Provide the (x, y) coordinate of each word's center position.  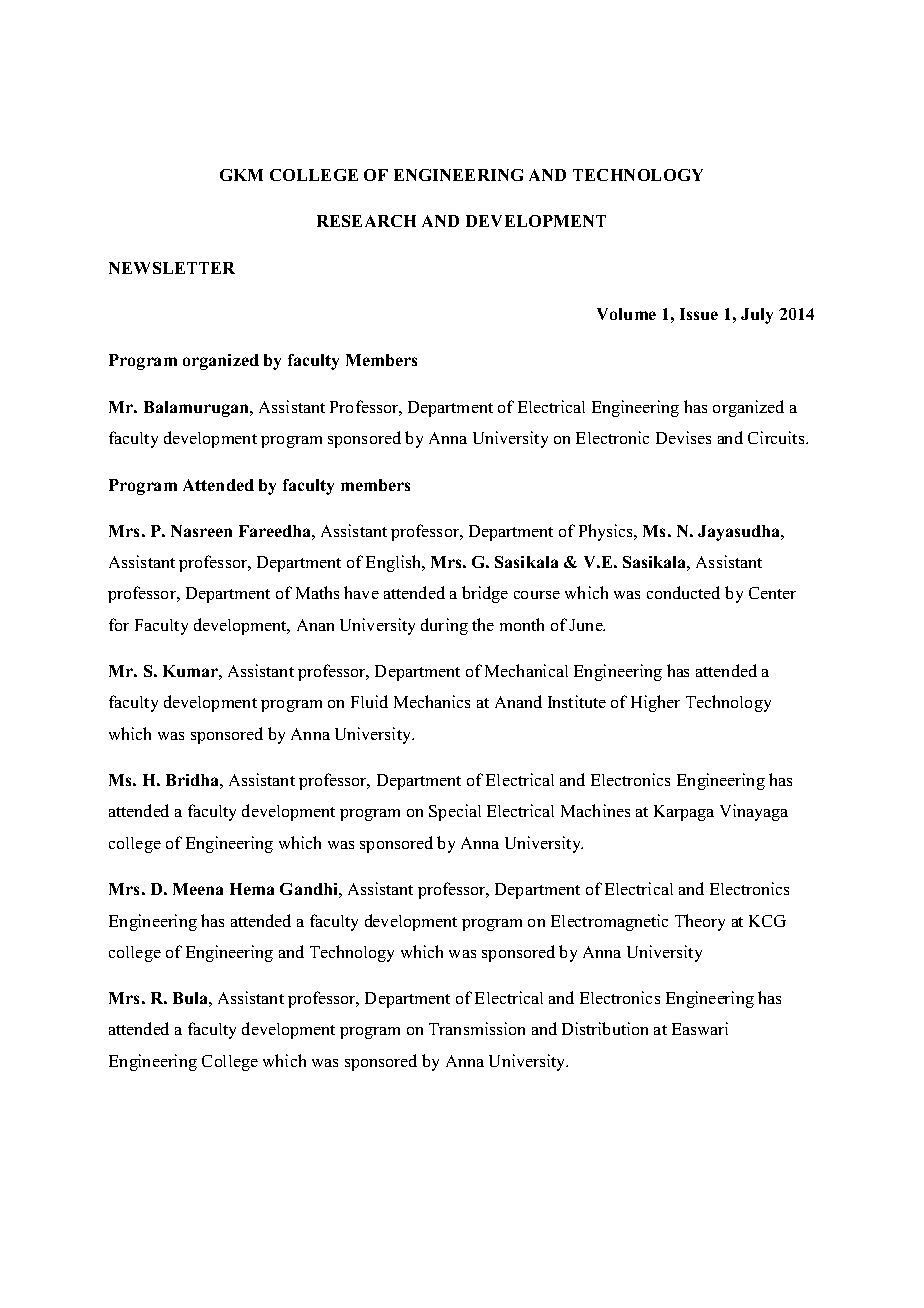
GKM (241, 175)
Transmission (477, 1028)
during (444, 626)
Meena (198, 889)
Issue (699, 314)
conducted (683, 592)
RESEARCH (366, 221)
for (119, 624)
